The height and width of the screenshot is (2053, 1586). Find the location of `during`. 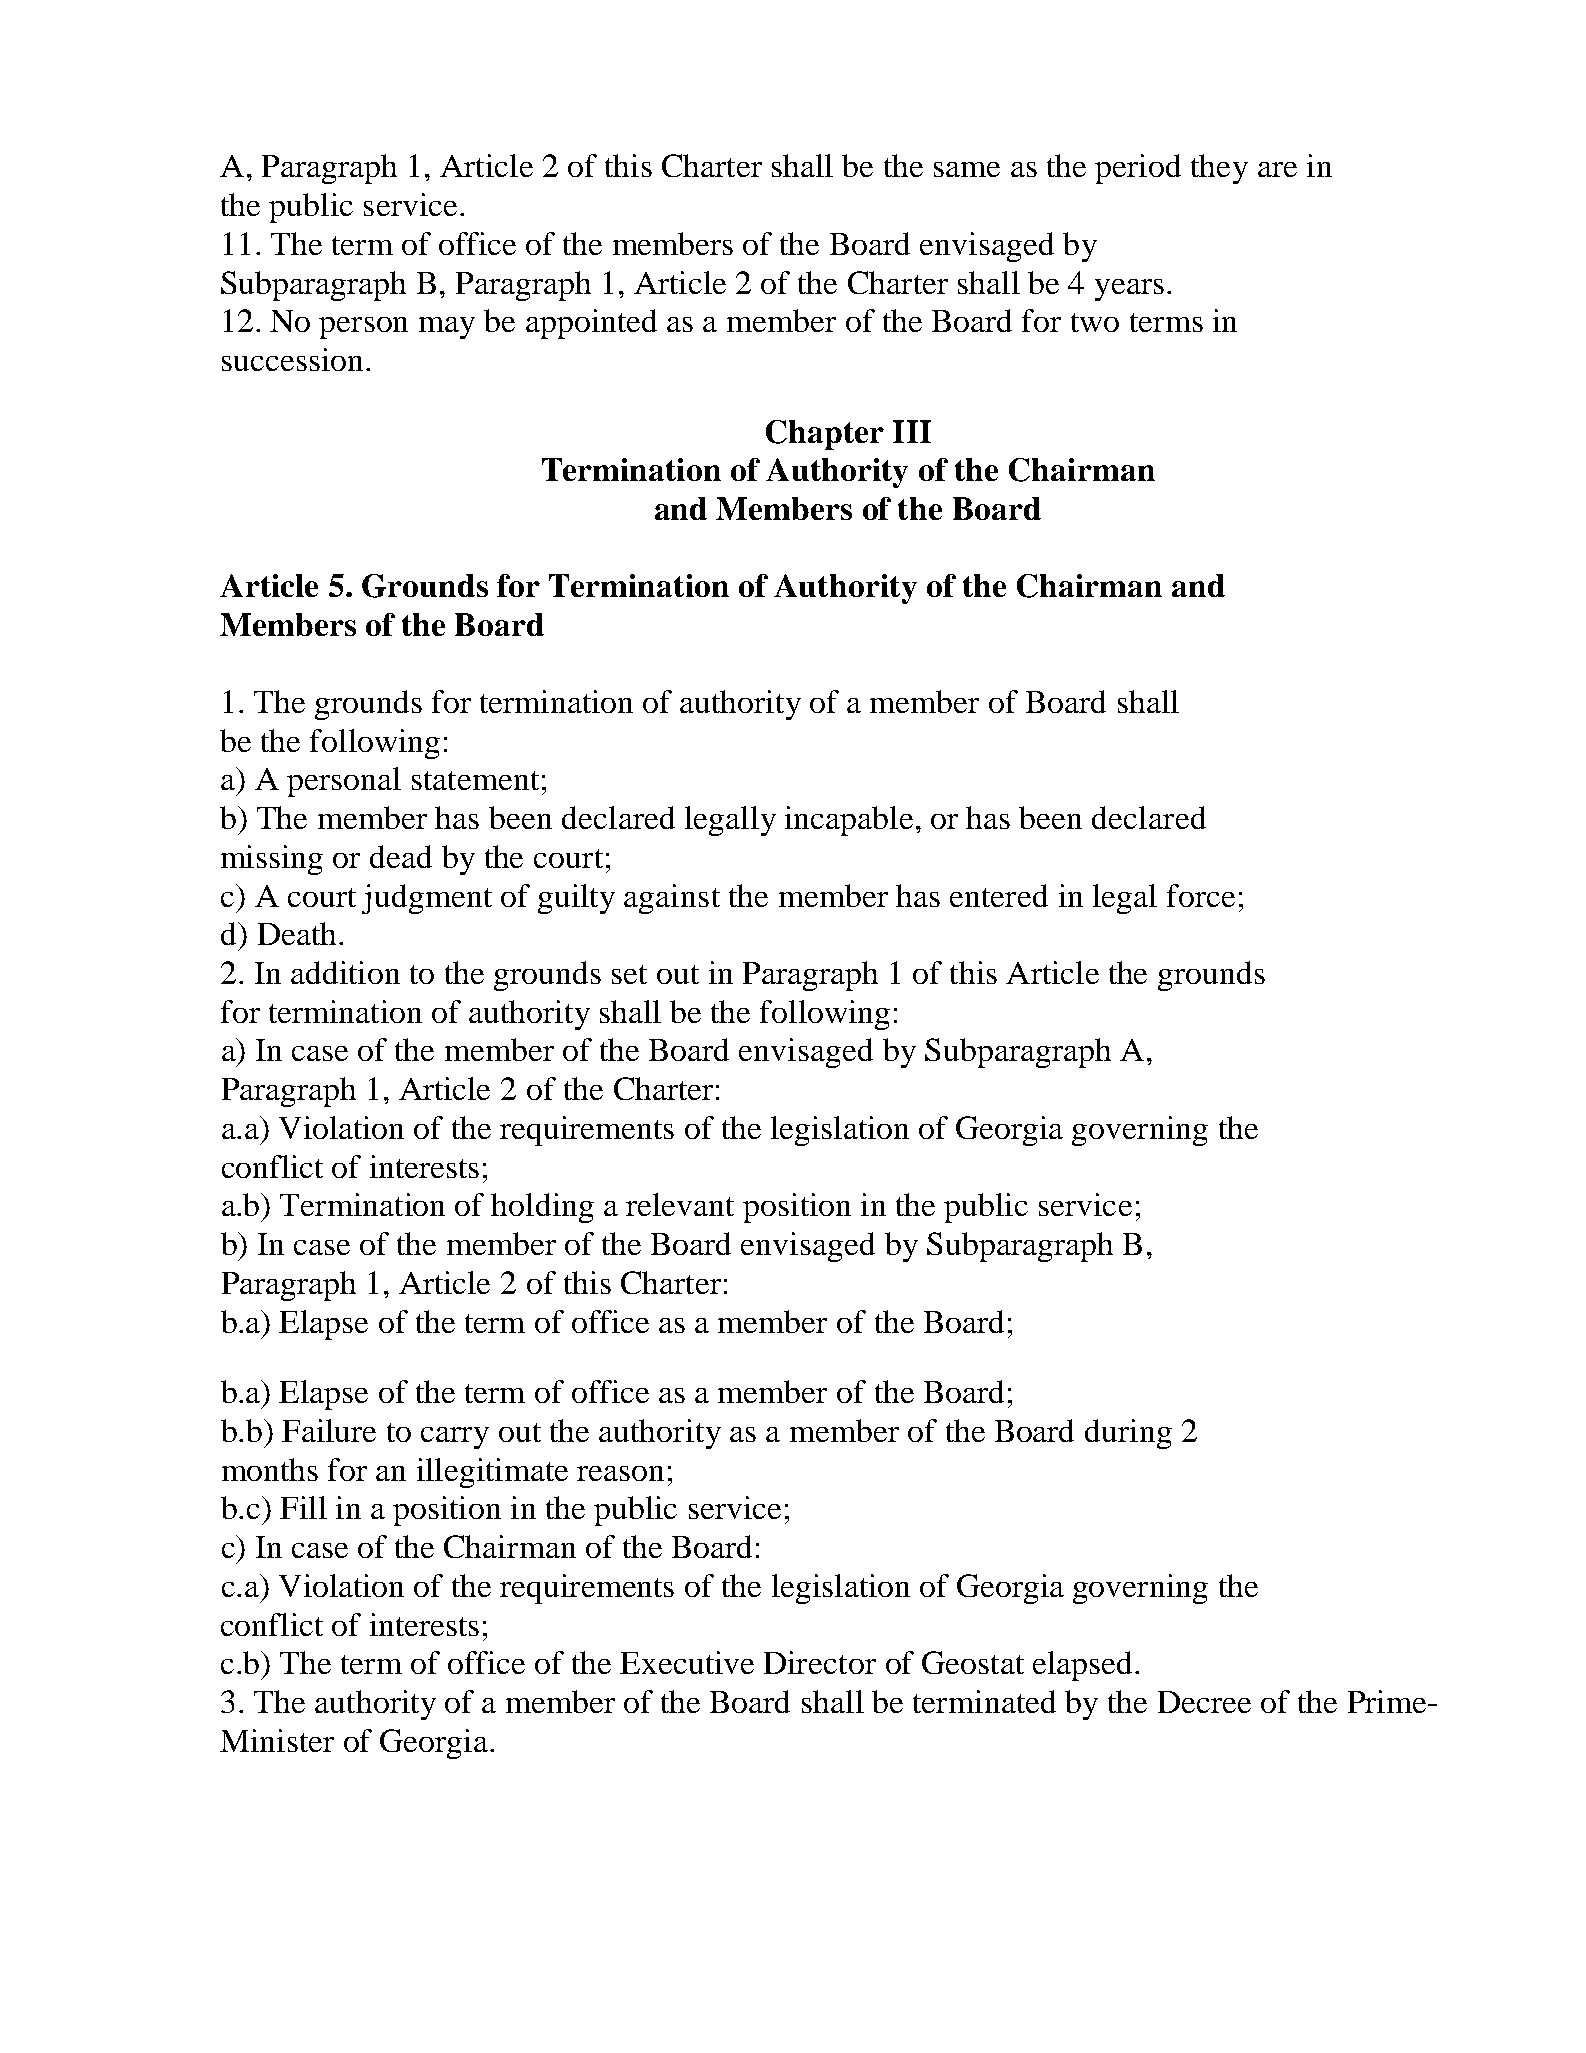

during is located at coordinates (1128, 1434).
